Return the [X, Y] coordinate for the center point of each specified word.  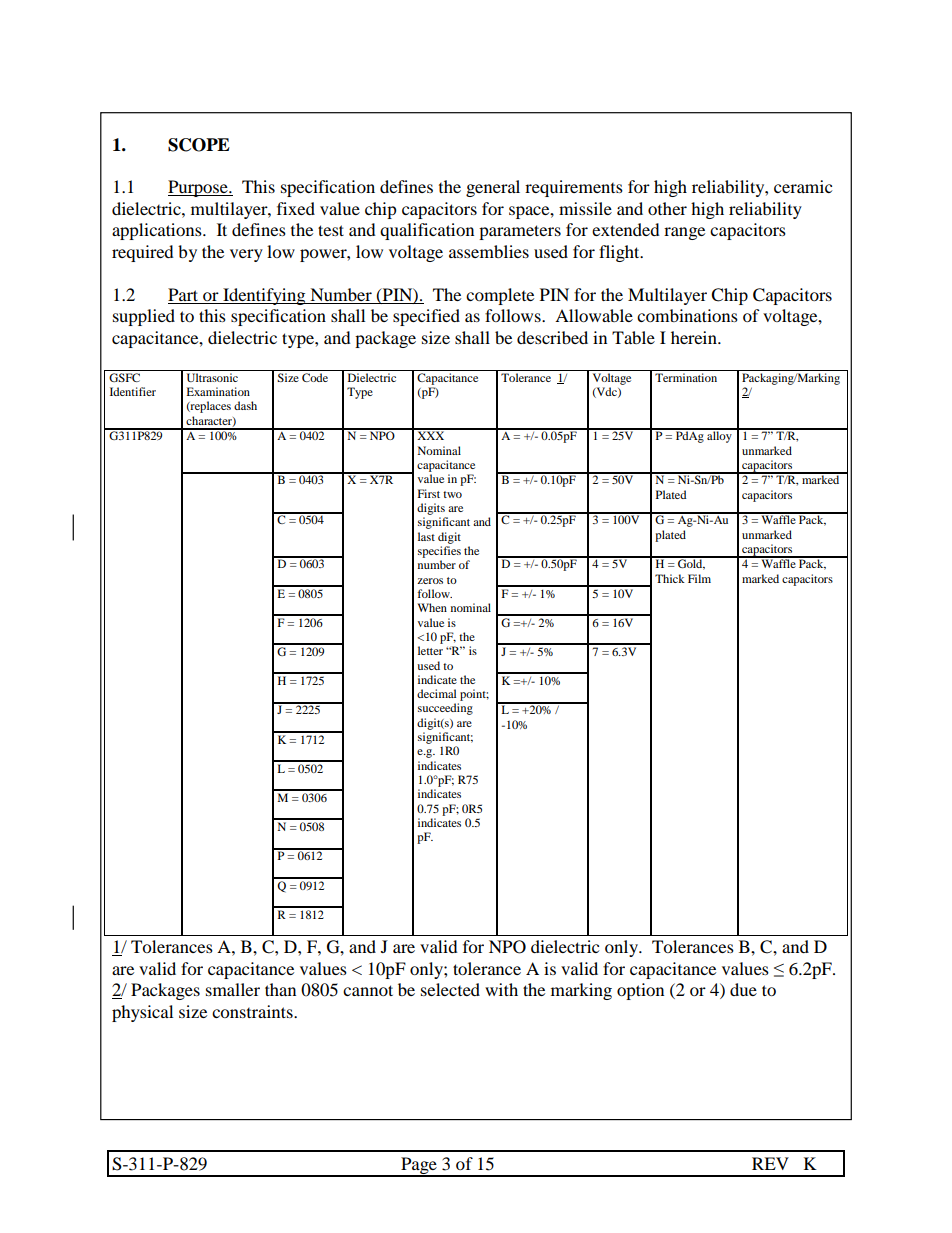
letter [430, 650]
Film [699, 578]
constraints [253, 1011]
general [493, 188]
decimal [436, 693]
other [667, 208]
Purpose [199, 188]
